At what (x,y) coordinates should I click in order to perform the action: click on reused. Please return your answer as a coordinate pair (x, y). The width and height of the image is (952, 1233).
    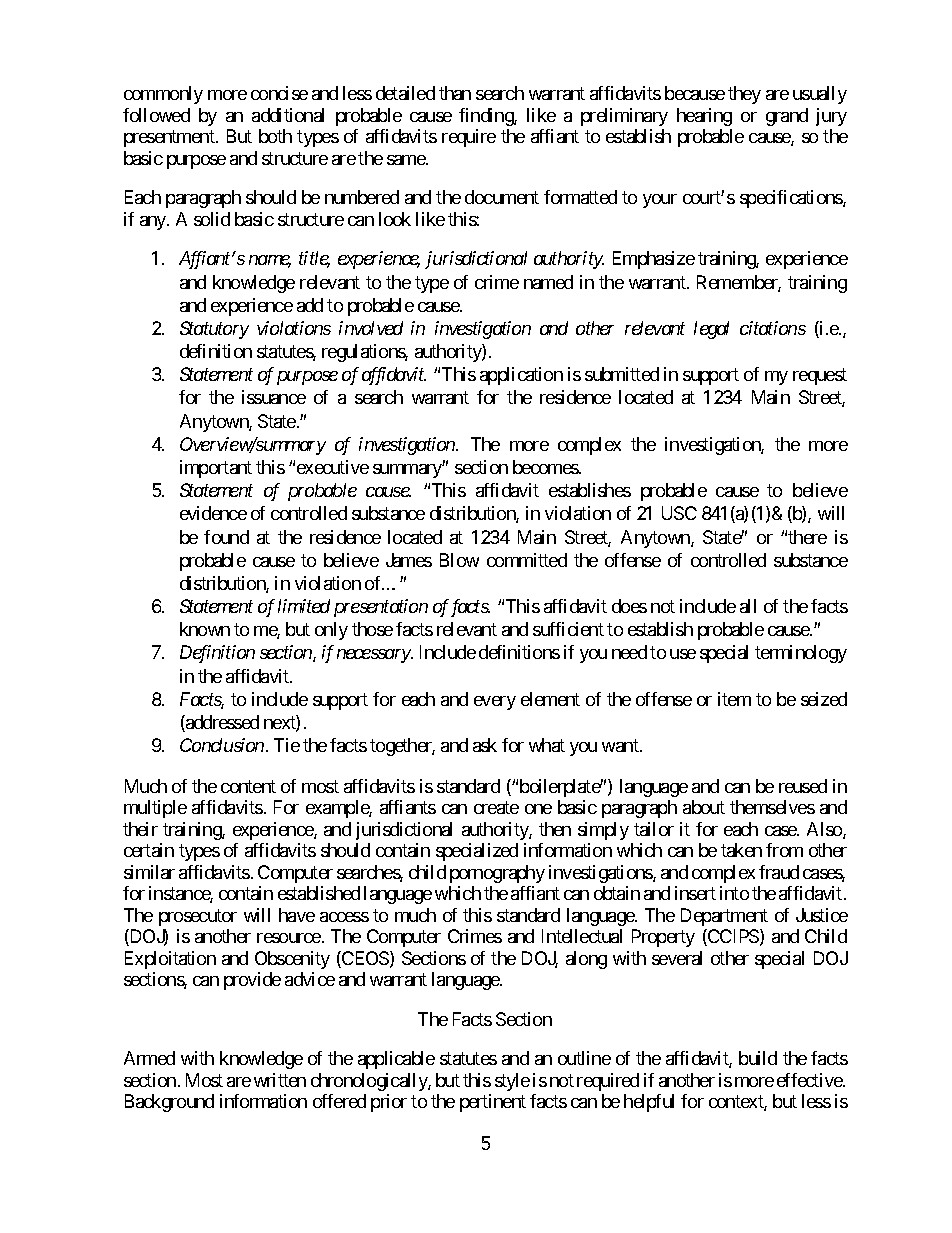
    Looking at the image, I should click on (803, 786).
